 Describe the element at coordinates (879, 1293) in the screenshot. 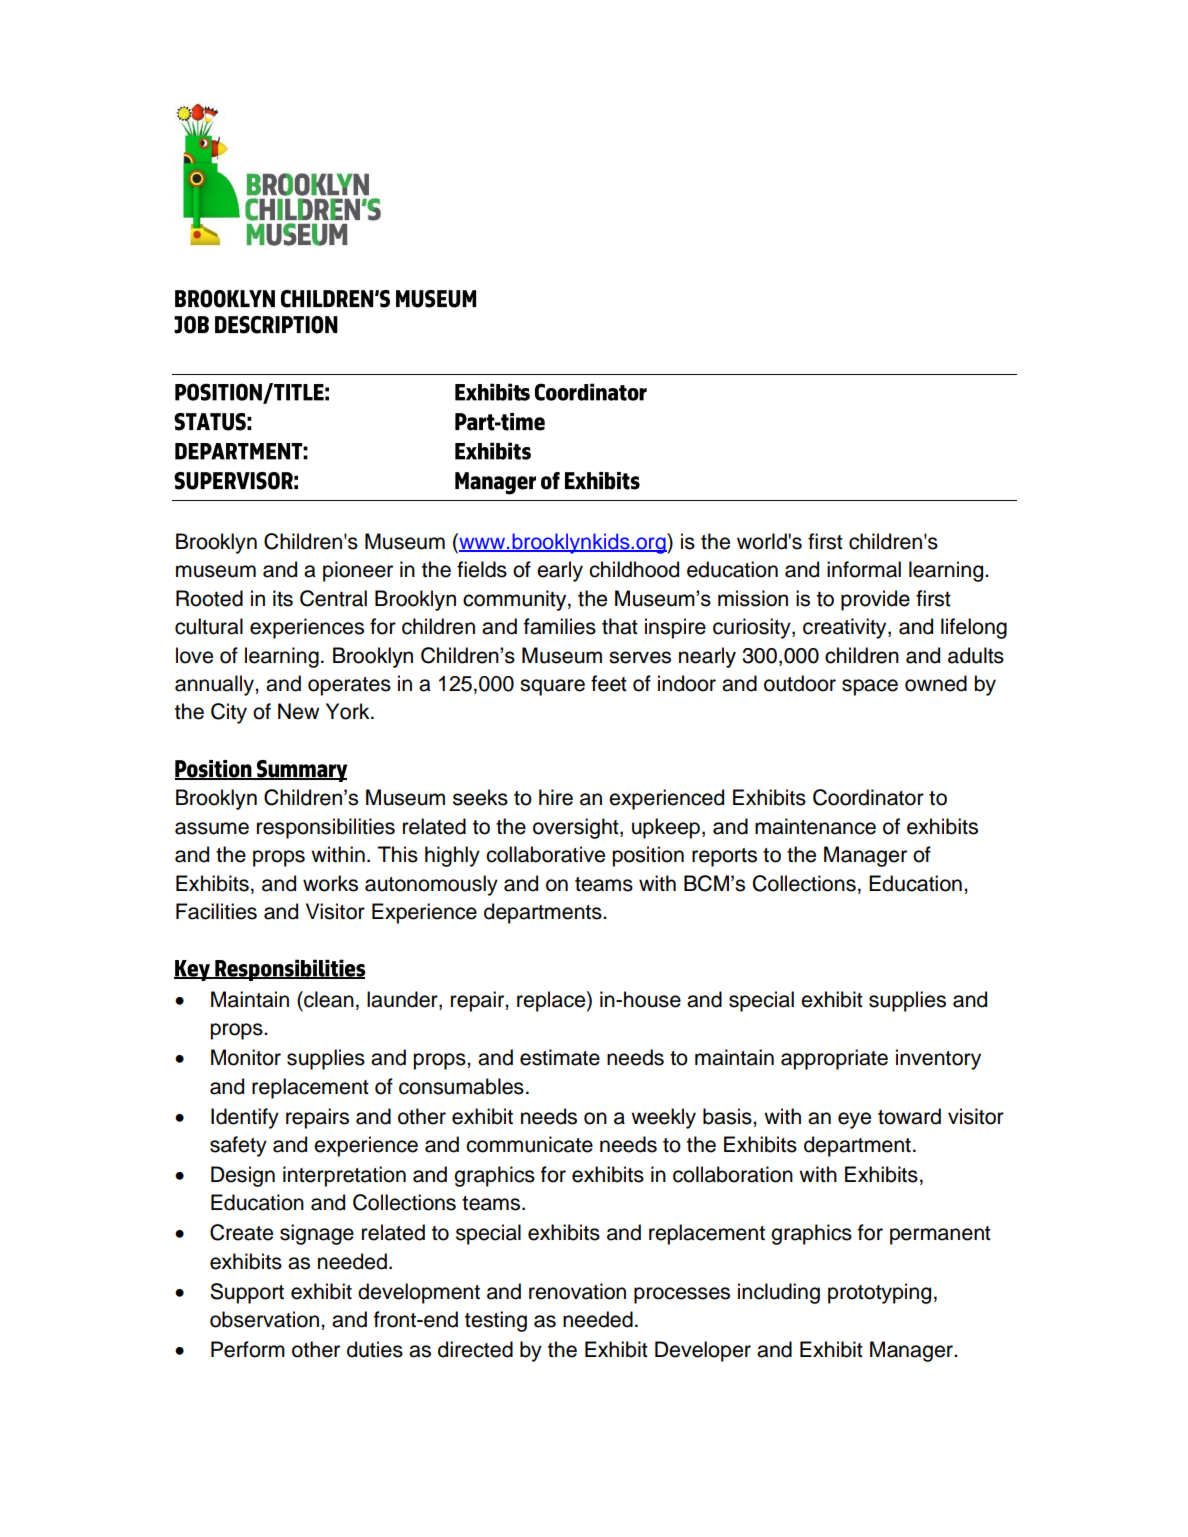

I see `prototyping` at that location.
